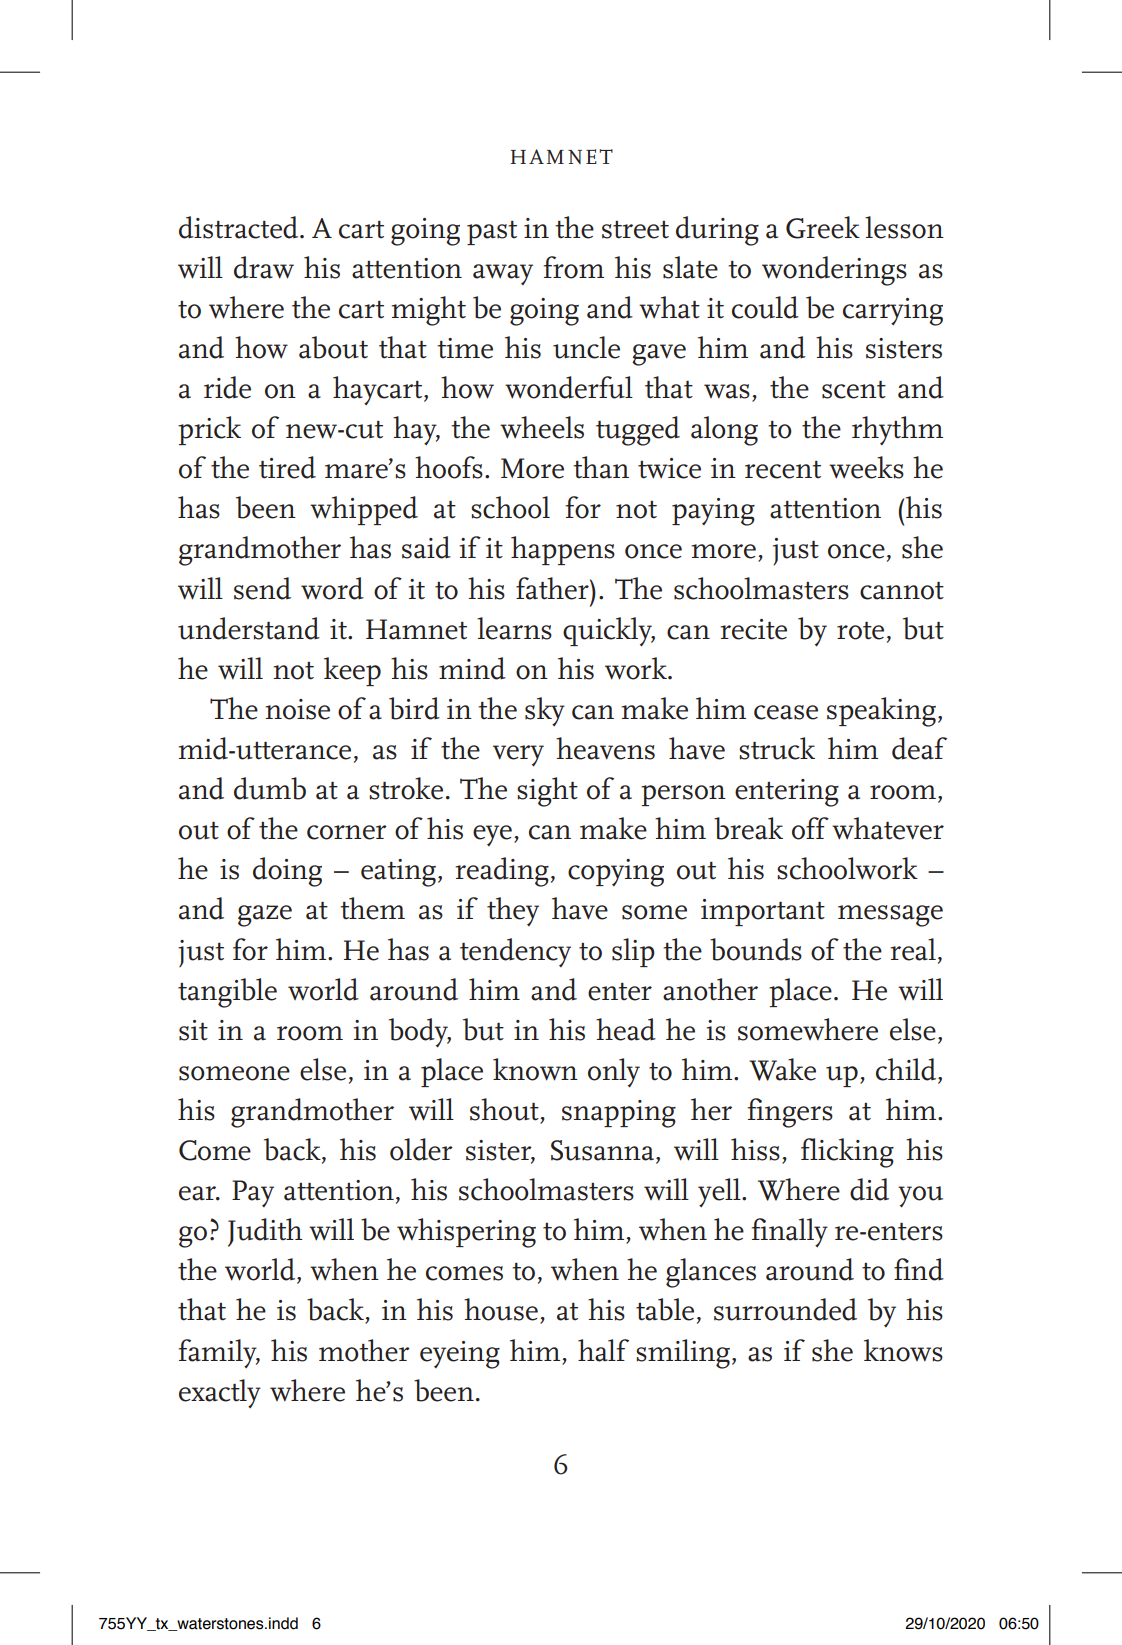 The height and width of the screenshot is (1645, 1122). Describe the element at coordinates (218, 1353) in the screenshot. I see `family` at that location.
